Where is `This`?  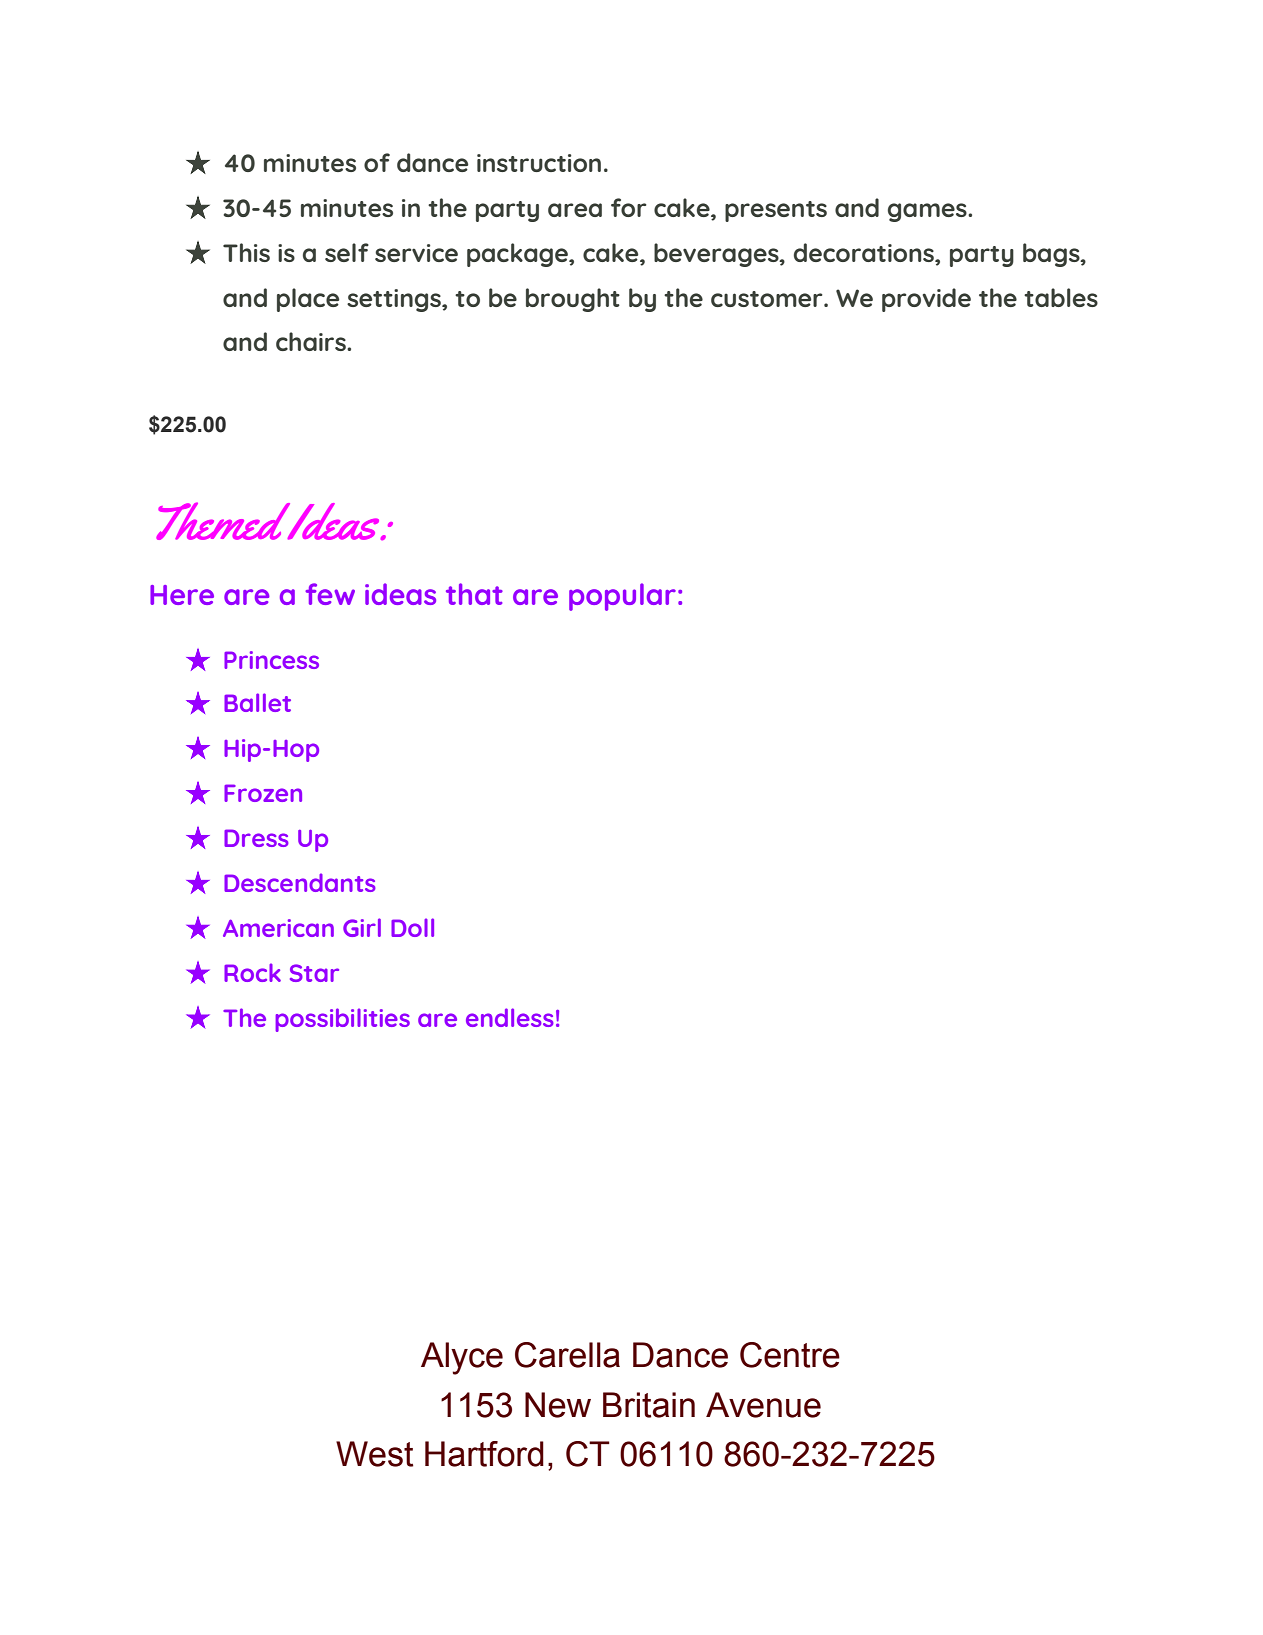 This is located at coordinates (246, 252).
